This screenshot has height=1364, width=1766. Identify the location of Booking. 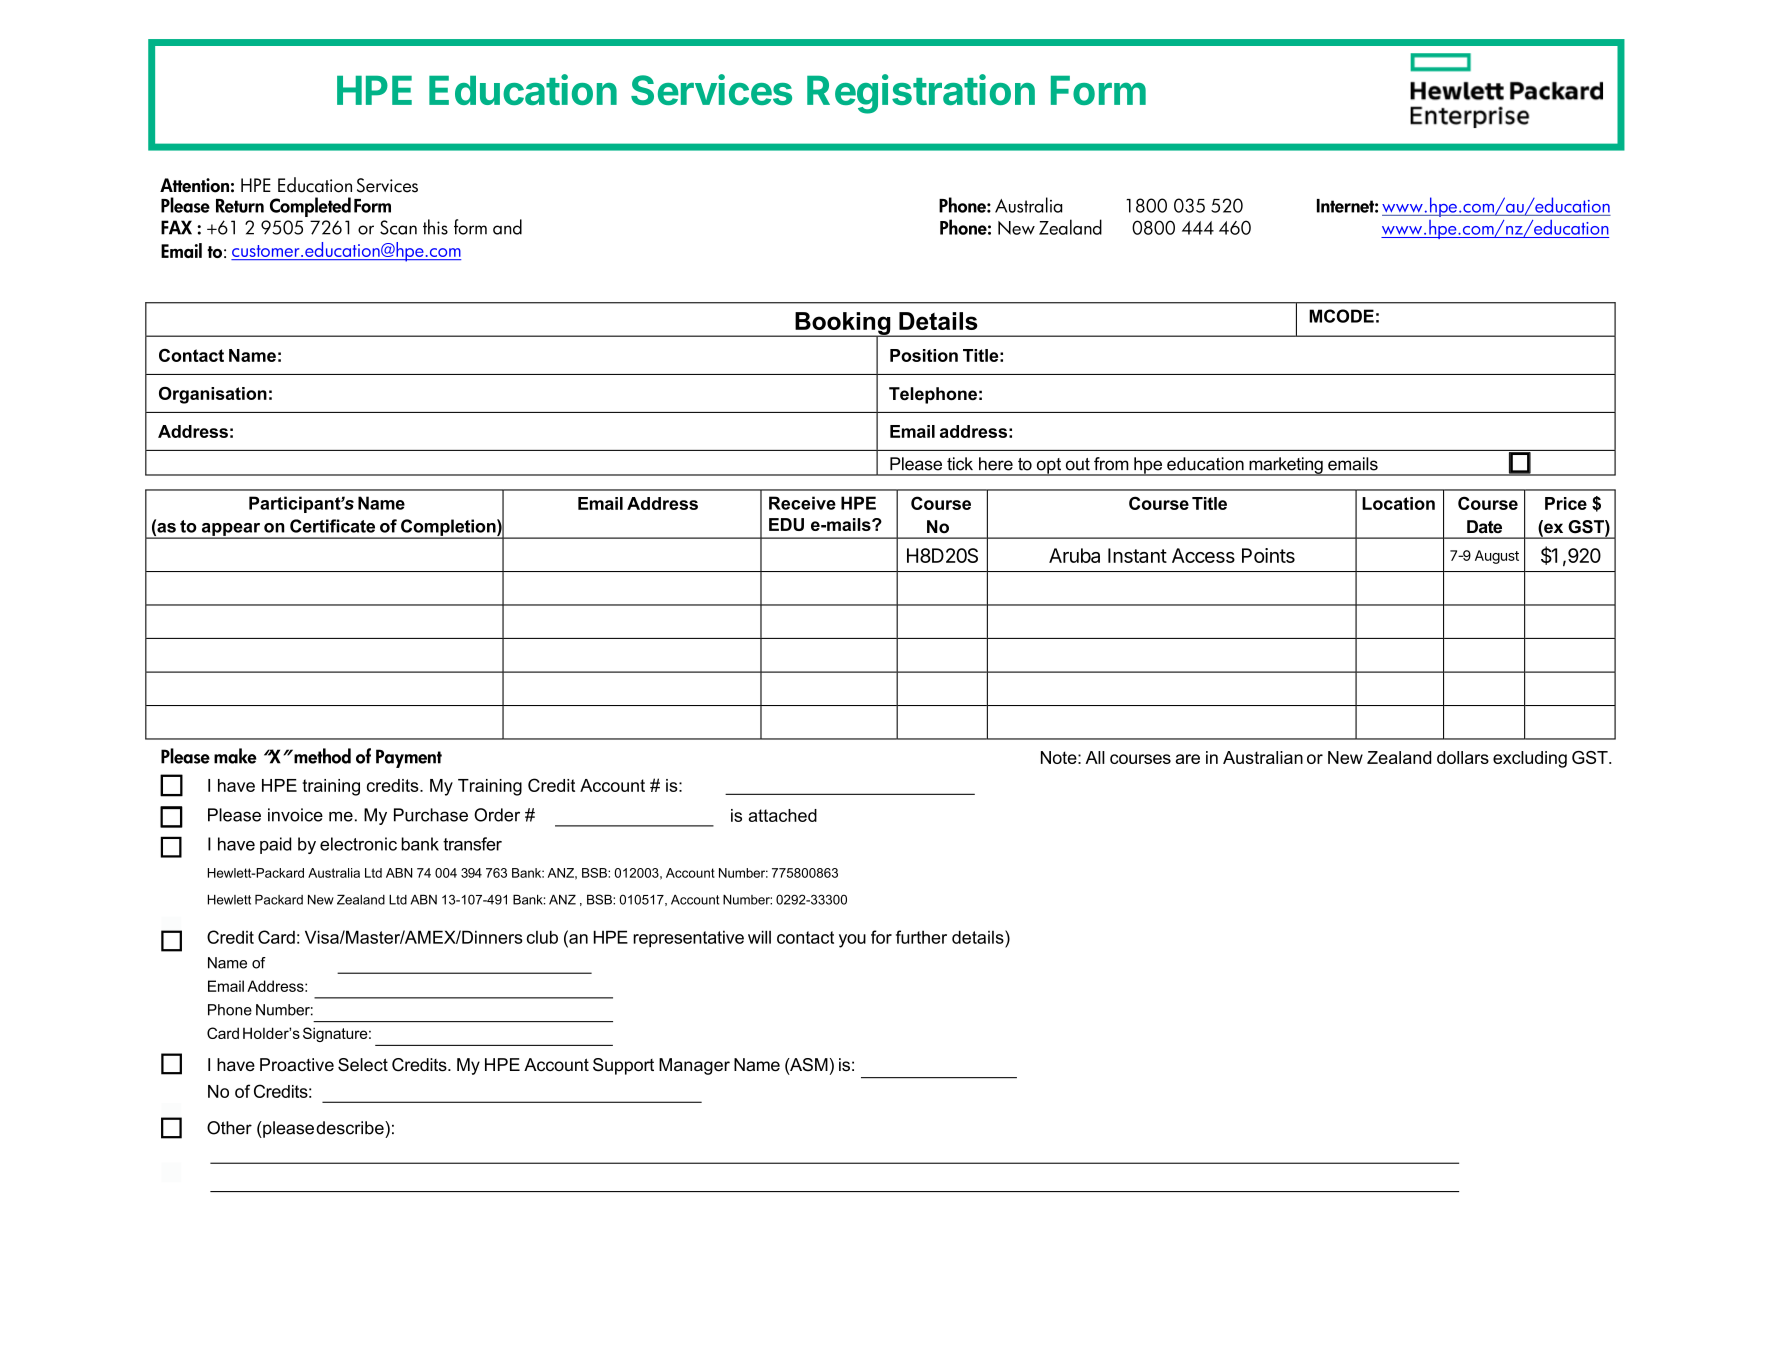
(843, 324).
